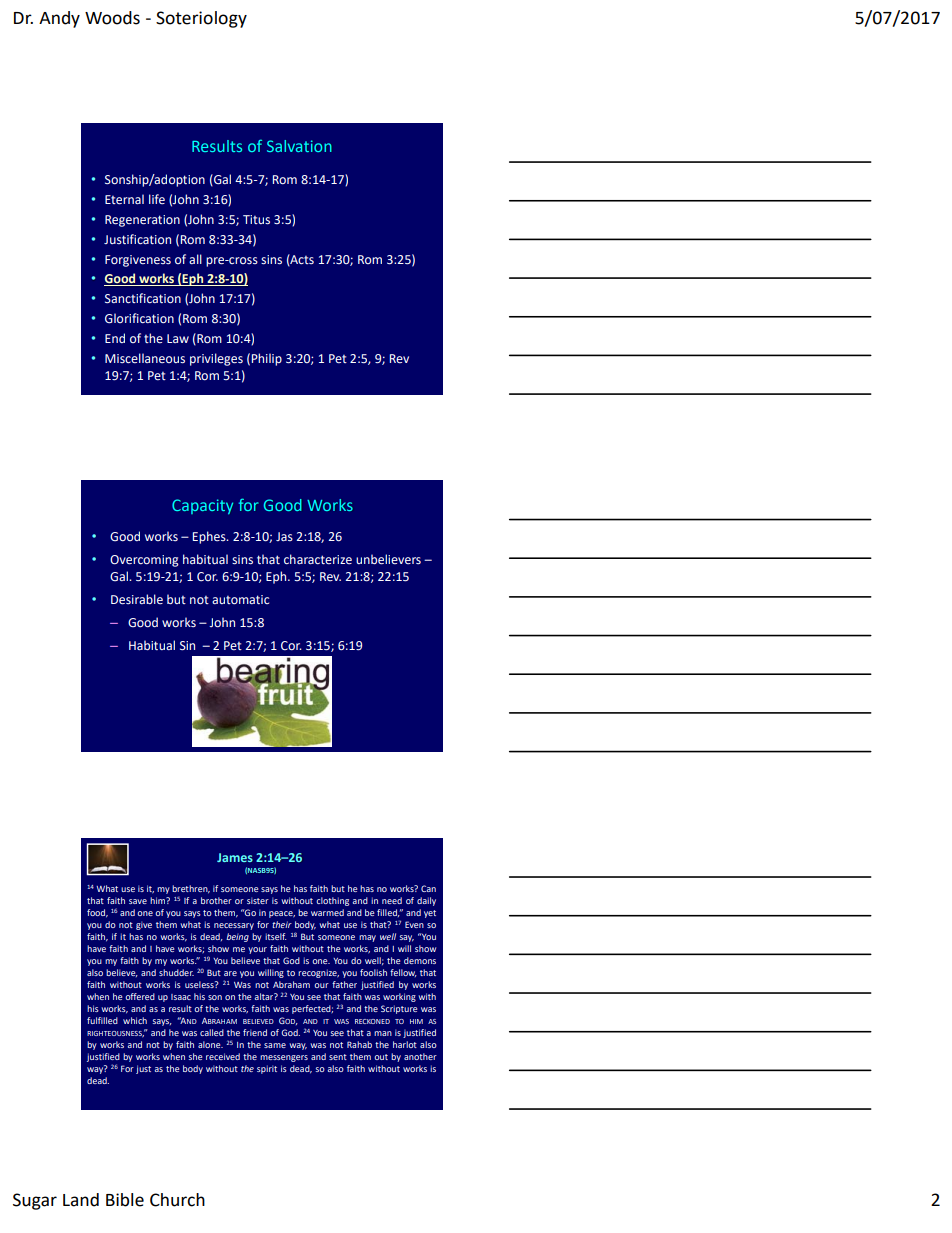 The image size is (952, 1233). I want to click on Andy, so click(59, 19).
